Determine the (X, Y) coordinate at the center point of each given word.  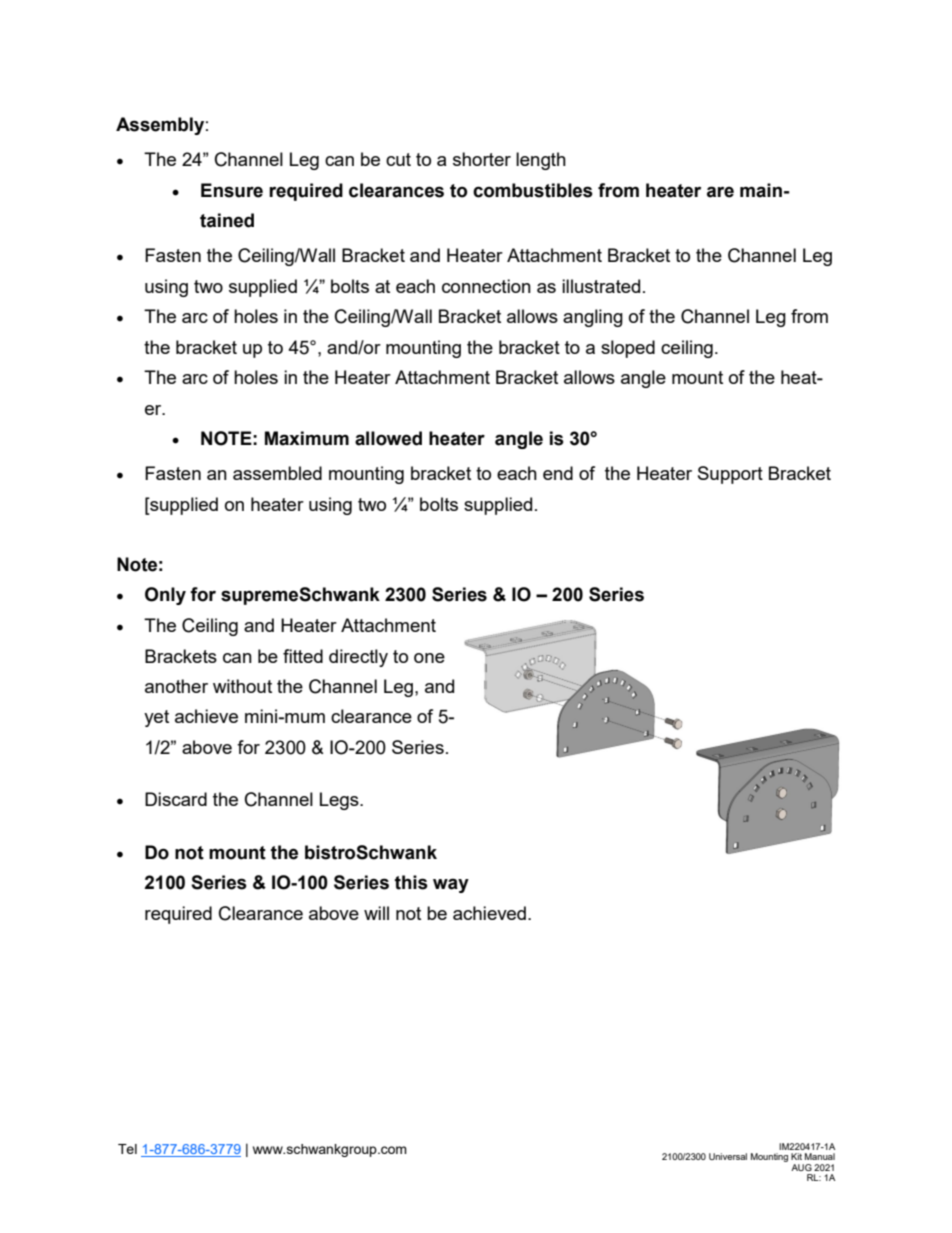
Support (730, 475)
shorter (482, 159)
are (720, 192)
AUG (801, 1167)
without (242, 686)
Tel (127, 1149)
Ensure (232, 190)
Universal (728, 1156)
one (429, 658)
